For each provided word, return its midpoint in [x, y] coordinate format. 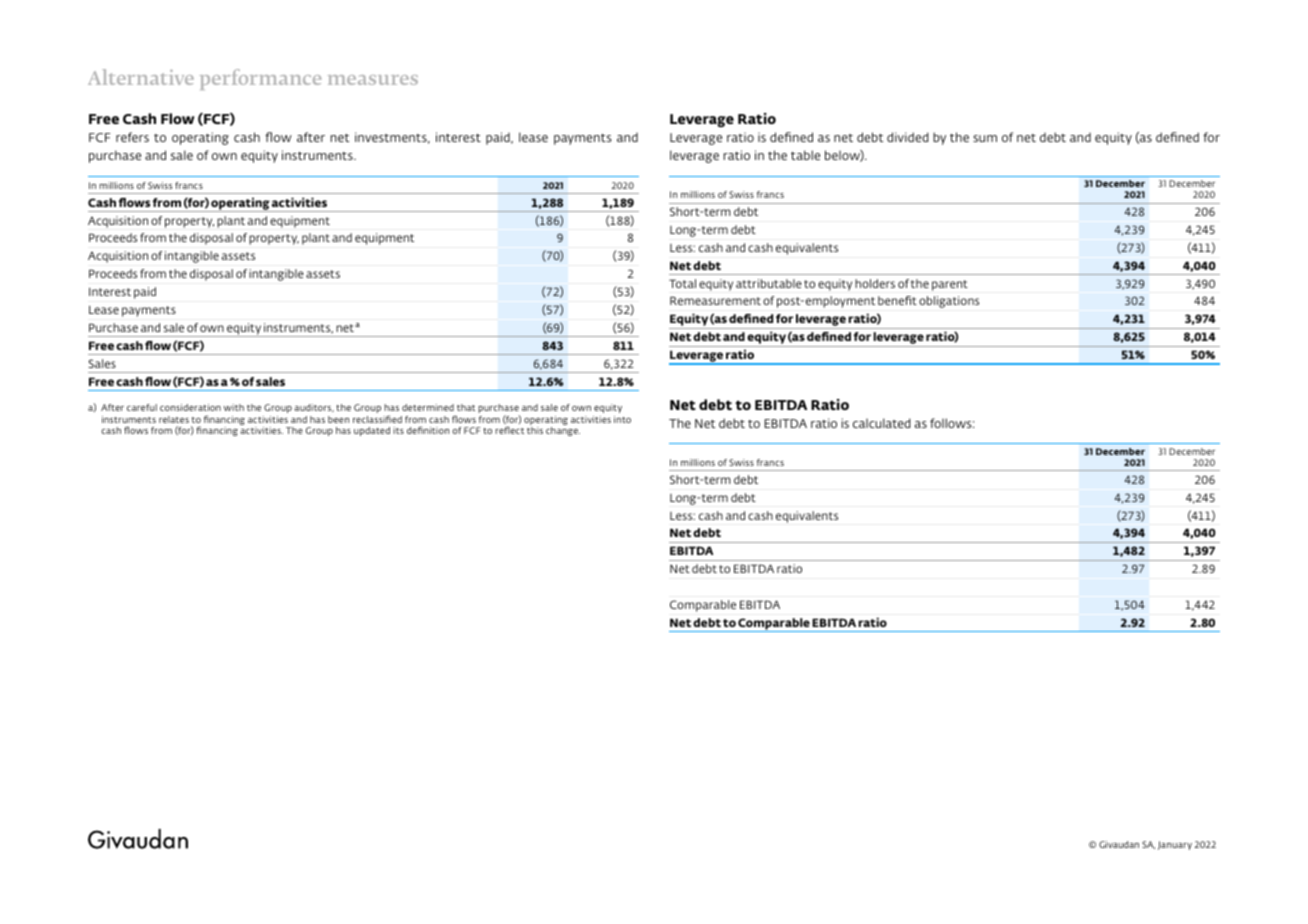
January [1175, 845]
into [622, 419]
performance [260, 79]
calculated [882, 423]
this [535, 430]
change [563, 431]
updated [372, 431]
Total [682, 283]
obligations [949, 302]
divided [908, 137]
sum [985, 138]
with [234, 407]
